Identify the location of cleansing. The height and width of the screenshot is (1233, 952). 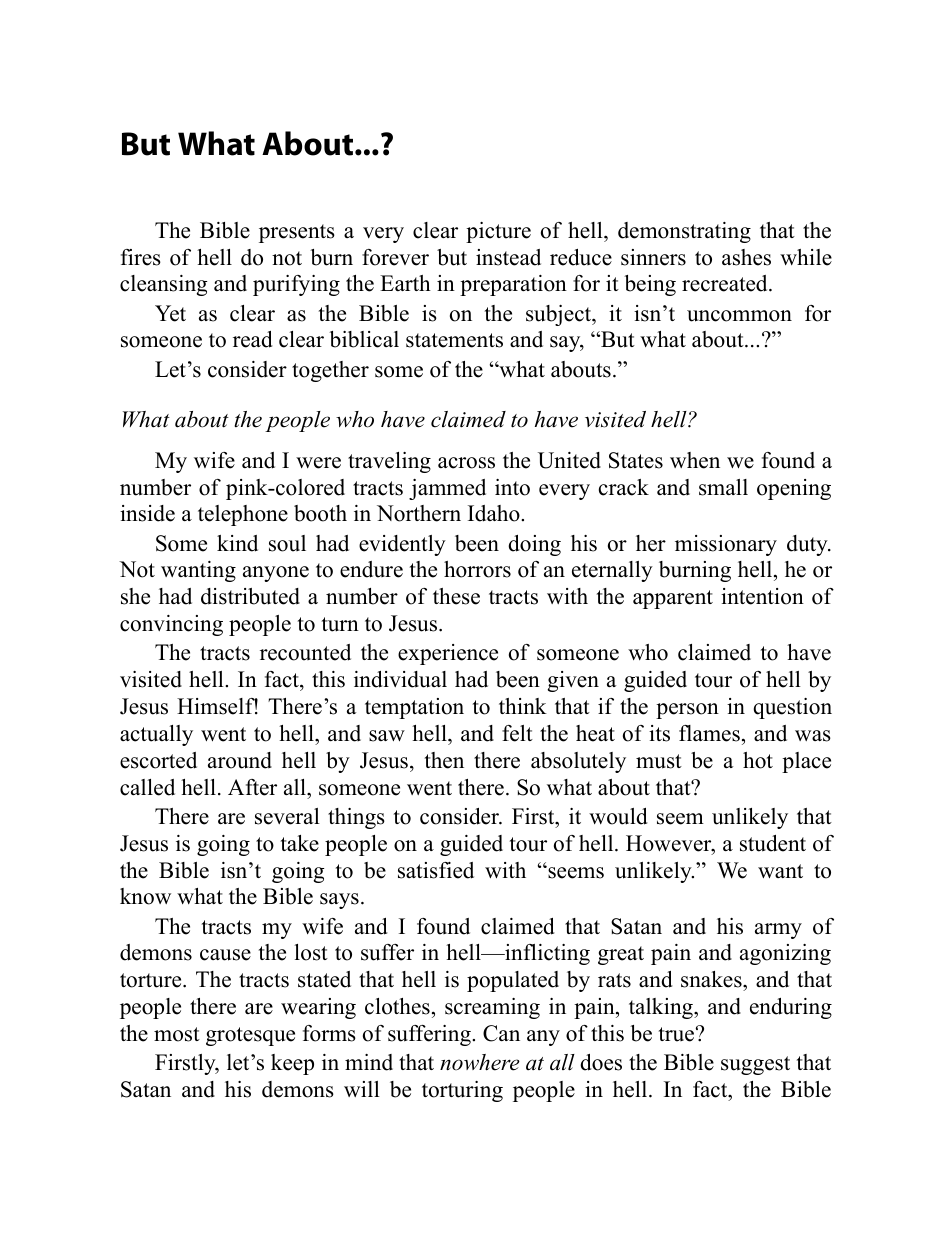
(163, 285).
